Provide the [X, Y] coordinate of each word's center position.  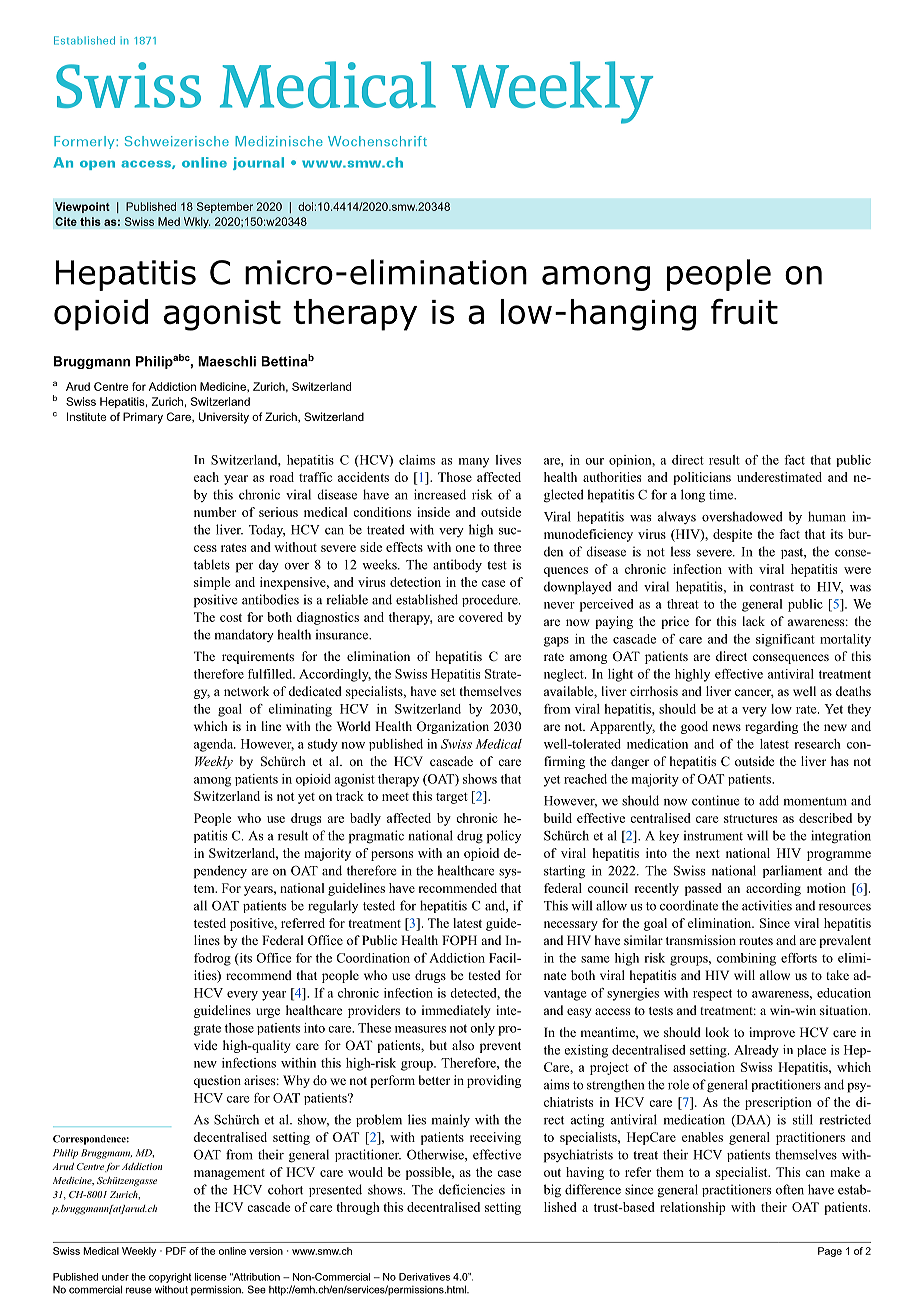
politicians [702, 478]
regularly [333, 907]
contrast [772, 587]
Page [830, 1252]
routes [756, 941]
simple [212, 583]
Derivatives [424, 1277]
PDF [176, 1251]
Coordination [373, 958]
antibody [457, 566]
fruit [744, 312]
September [225, 207]
